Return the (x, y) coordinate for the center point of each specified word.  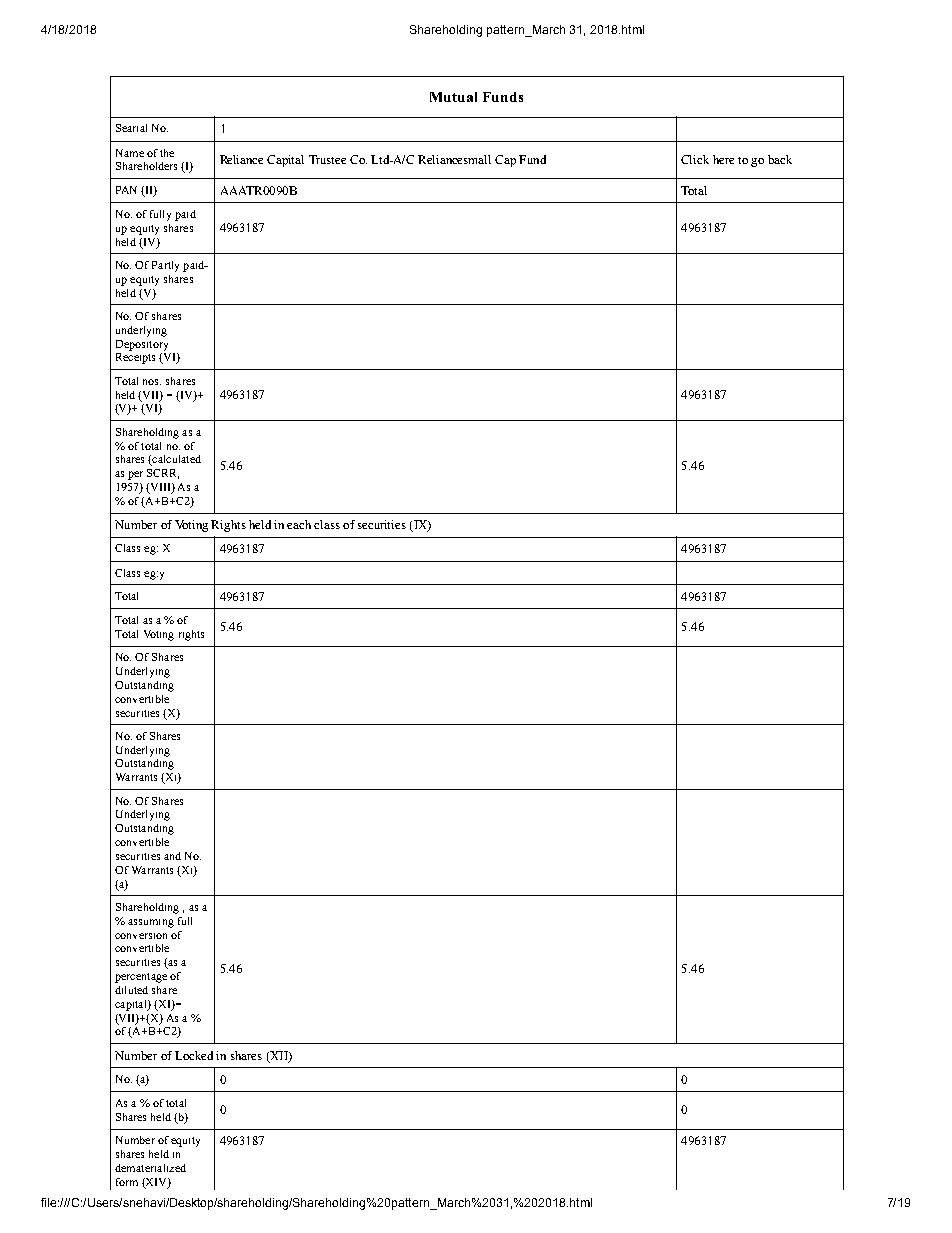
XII (279, 1056)
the (167, 153)
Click (695, 159)
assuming (151, 923)
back (780, 159)
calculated (175, 460)
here (723, 159)
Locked (194, 1055)
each (299, 524)
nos (152, 382)
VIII (160, 488)
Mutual (453, 97)
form (127, 1182)
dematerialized (150, 1168)
